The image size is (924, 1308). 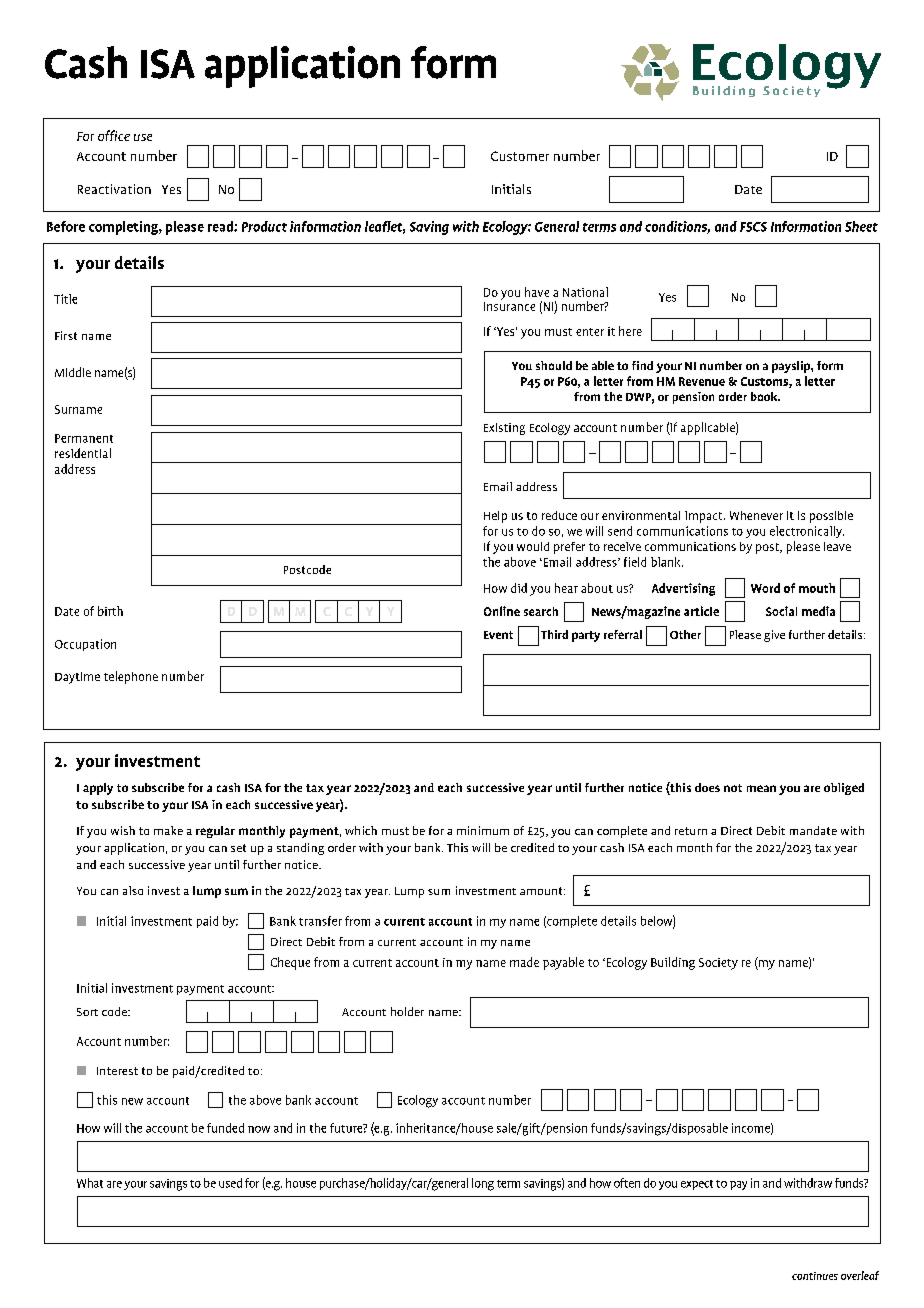 I want to click on telephone, so click(x=131, y=677).
